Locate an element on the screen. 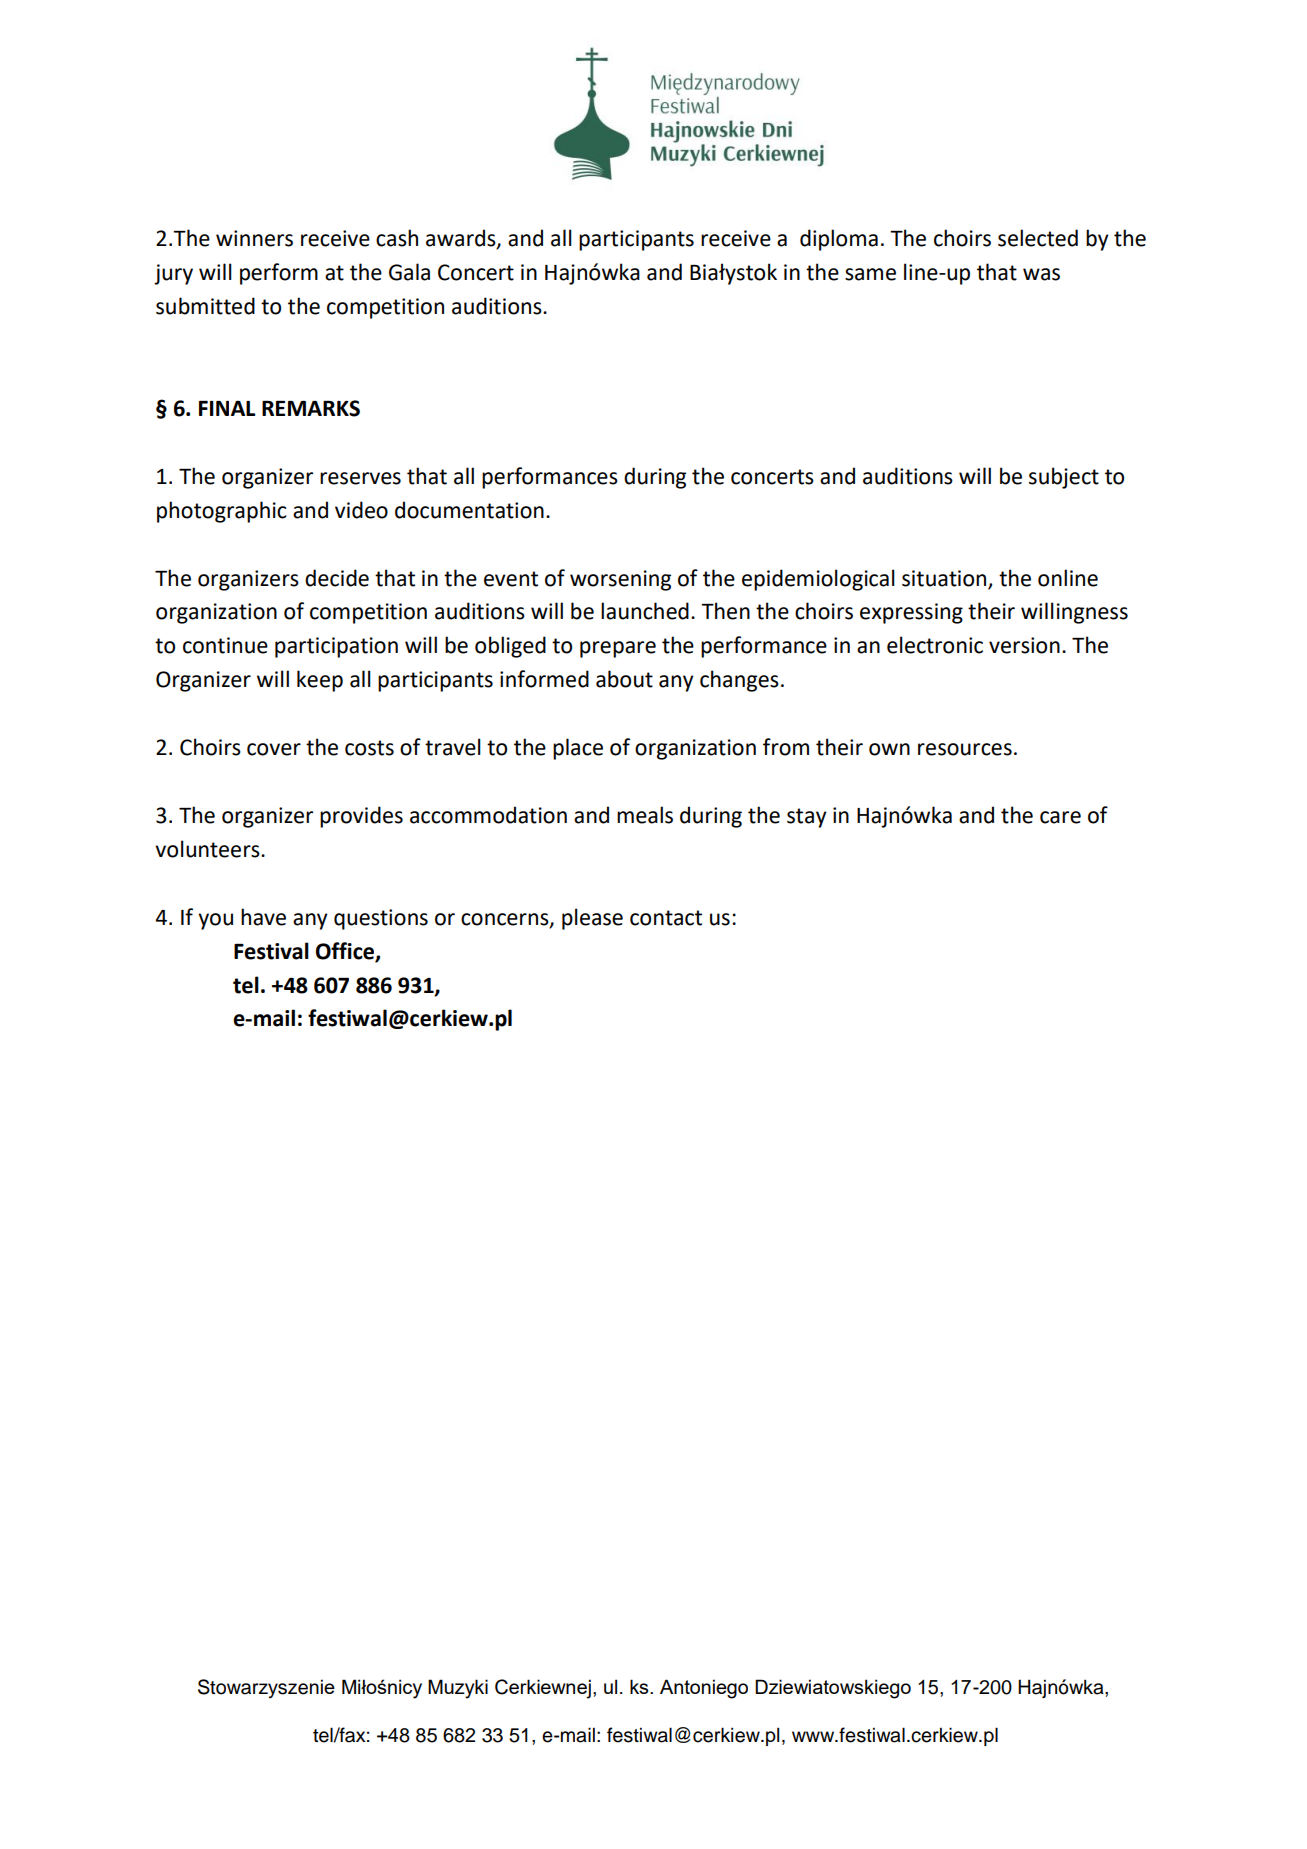 Image resolution: width=1307 pixels, height=1849 pixels. about is located at coordinates (624, 679).
